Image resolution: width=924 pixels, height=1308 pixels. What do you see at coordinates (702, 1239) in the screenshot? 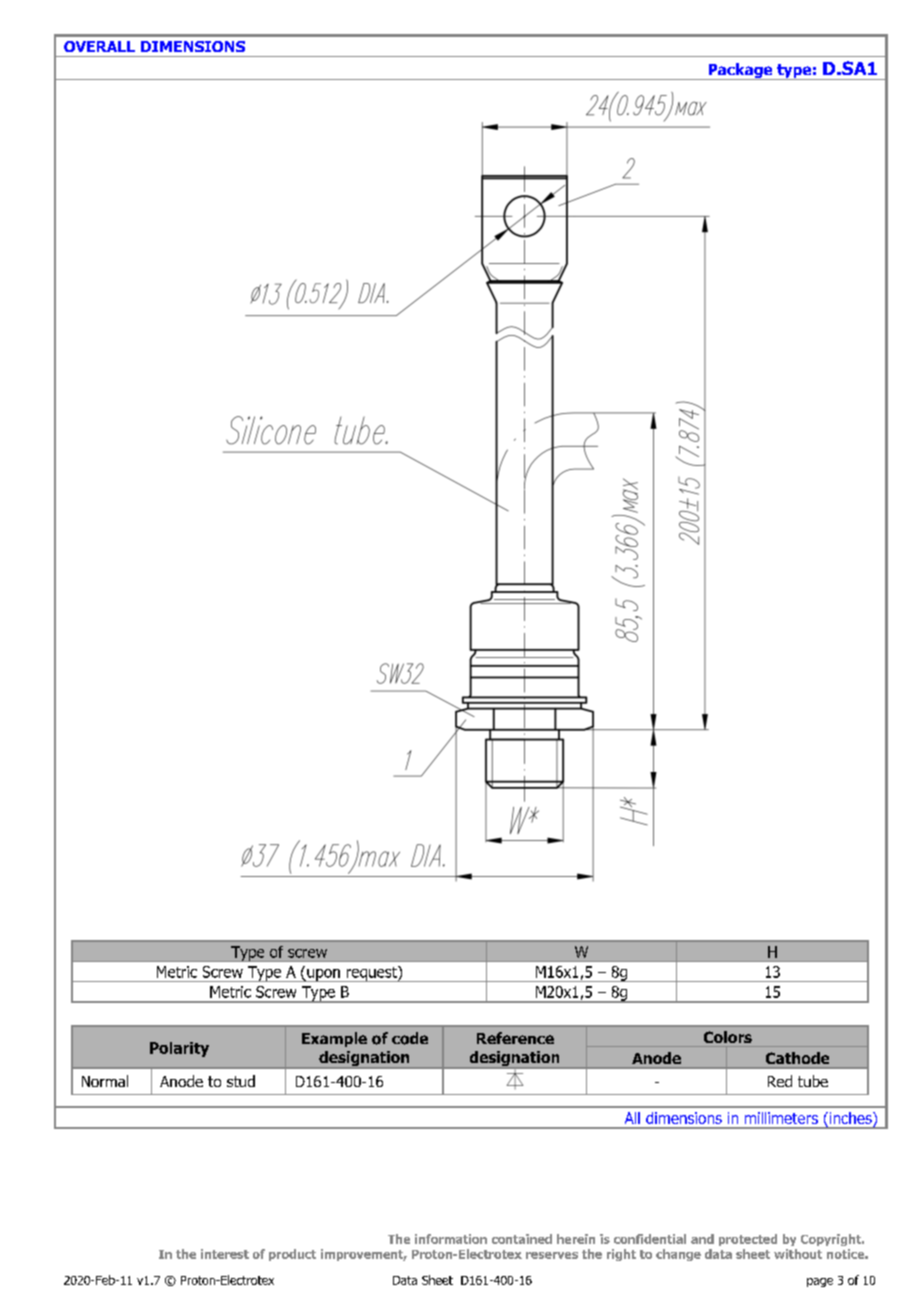
I see `and` at bounding box center [702, 1239].
